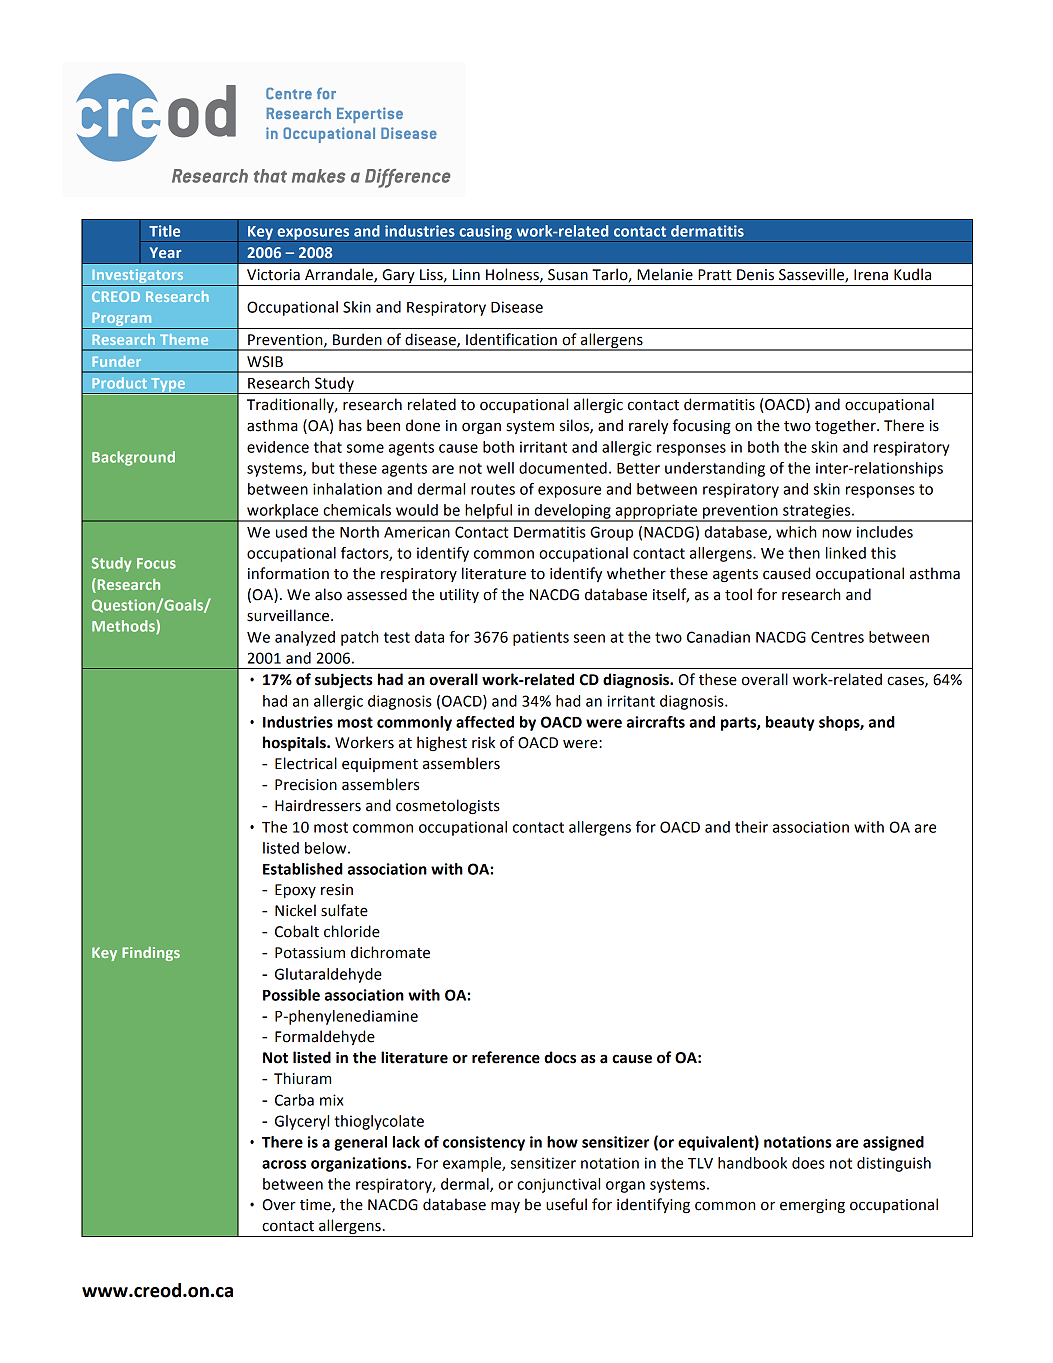  I want to click on then, so click(804, 553).
